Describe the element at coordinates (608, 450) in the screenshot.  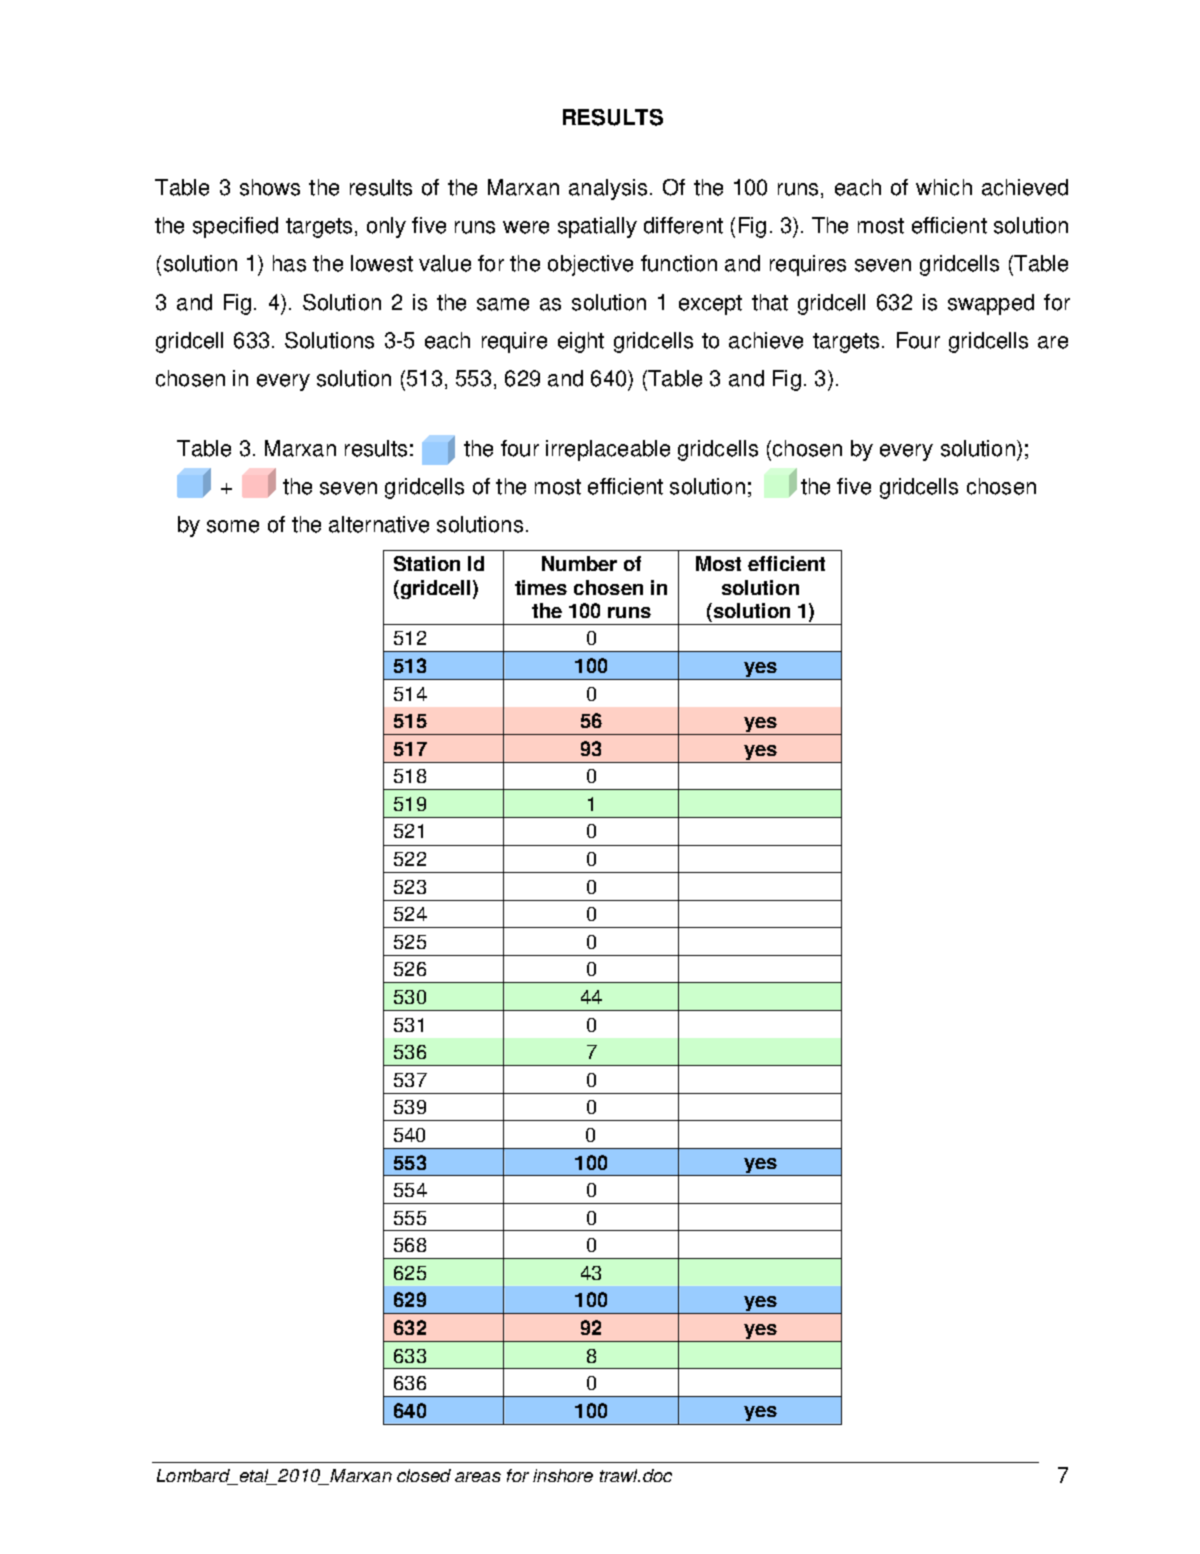
I see `irreplaceable` at that location.
